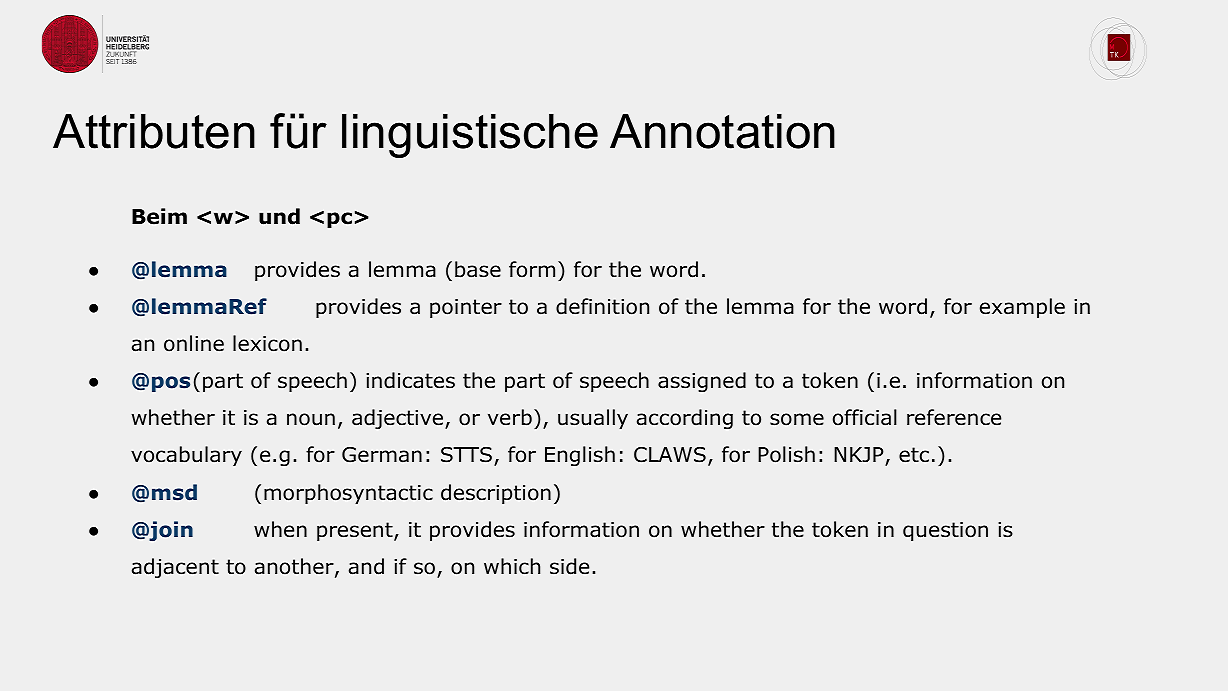 This screenshot has width=1228, height=691. What do you see at coordinates (279, 216) in the screenshot?
I see `und` at bounding box center [279, 216].
